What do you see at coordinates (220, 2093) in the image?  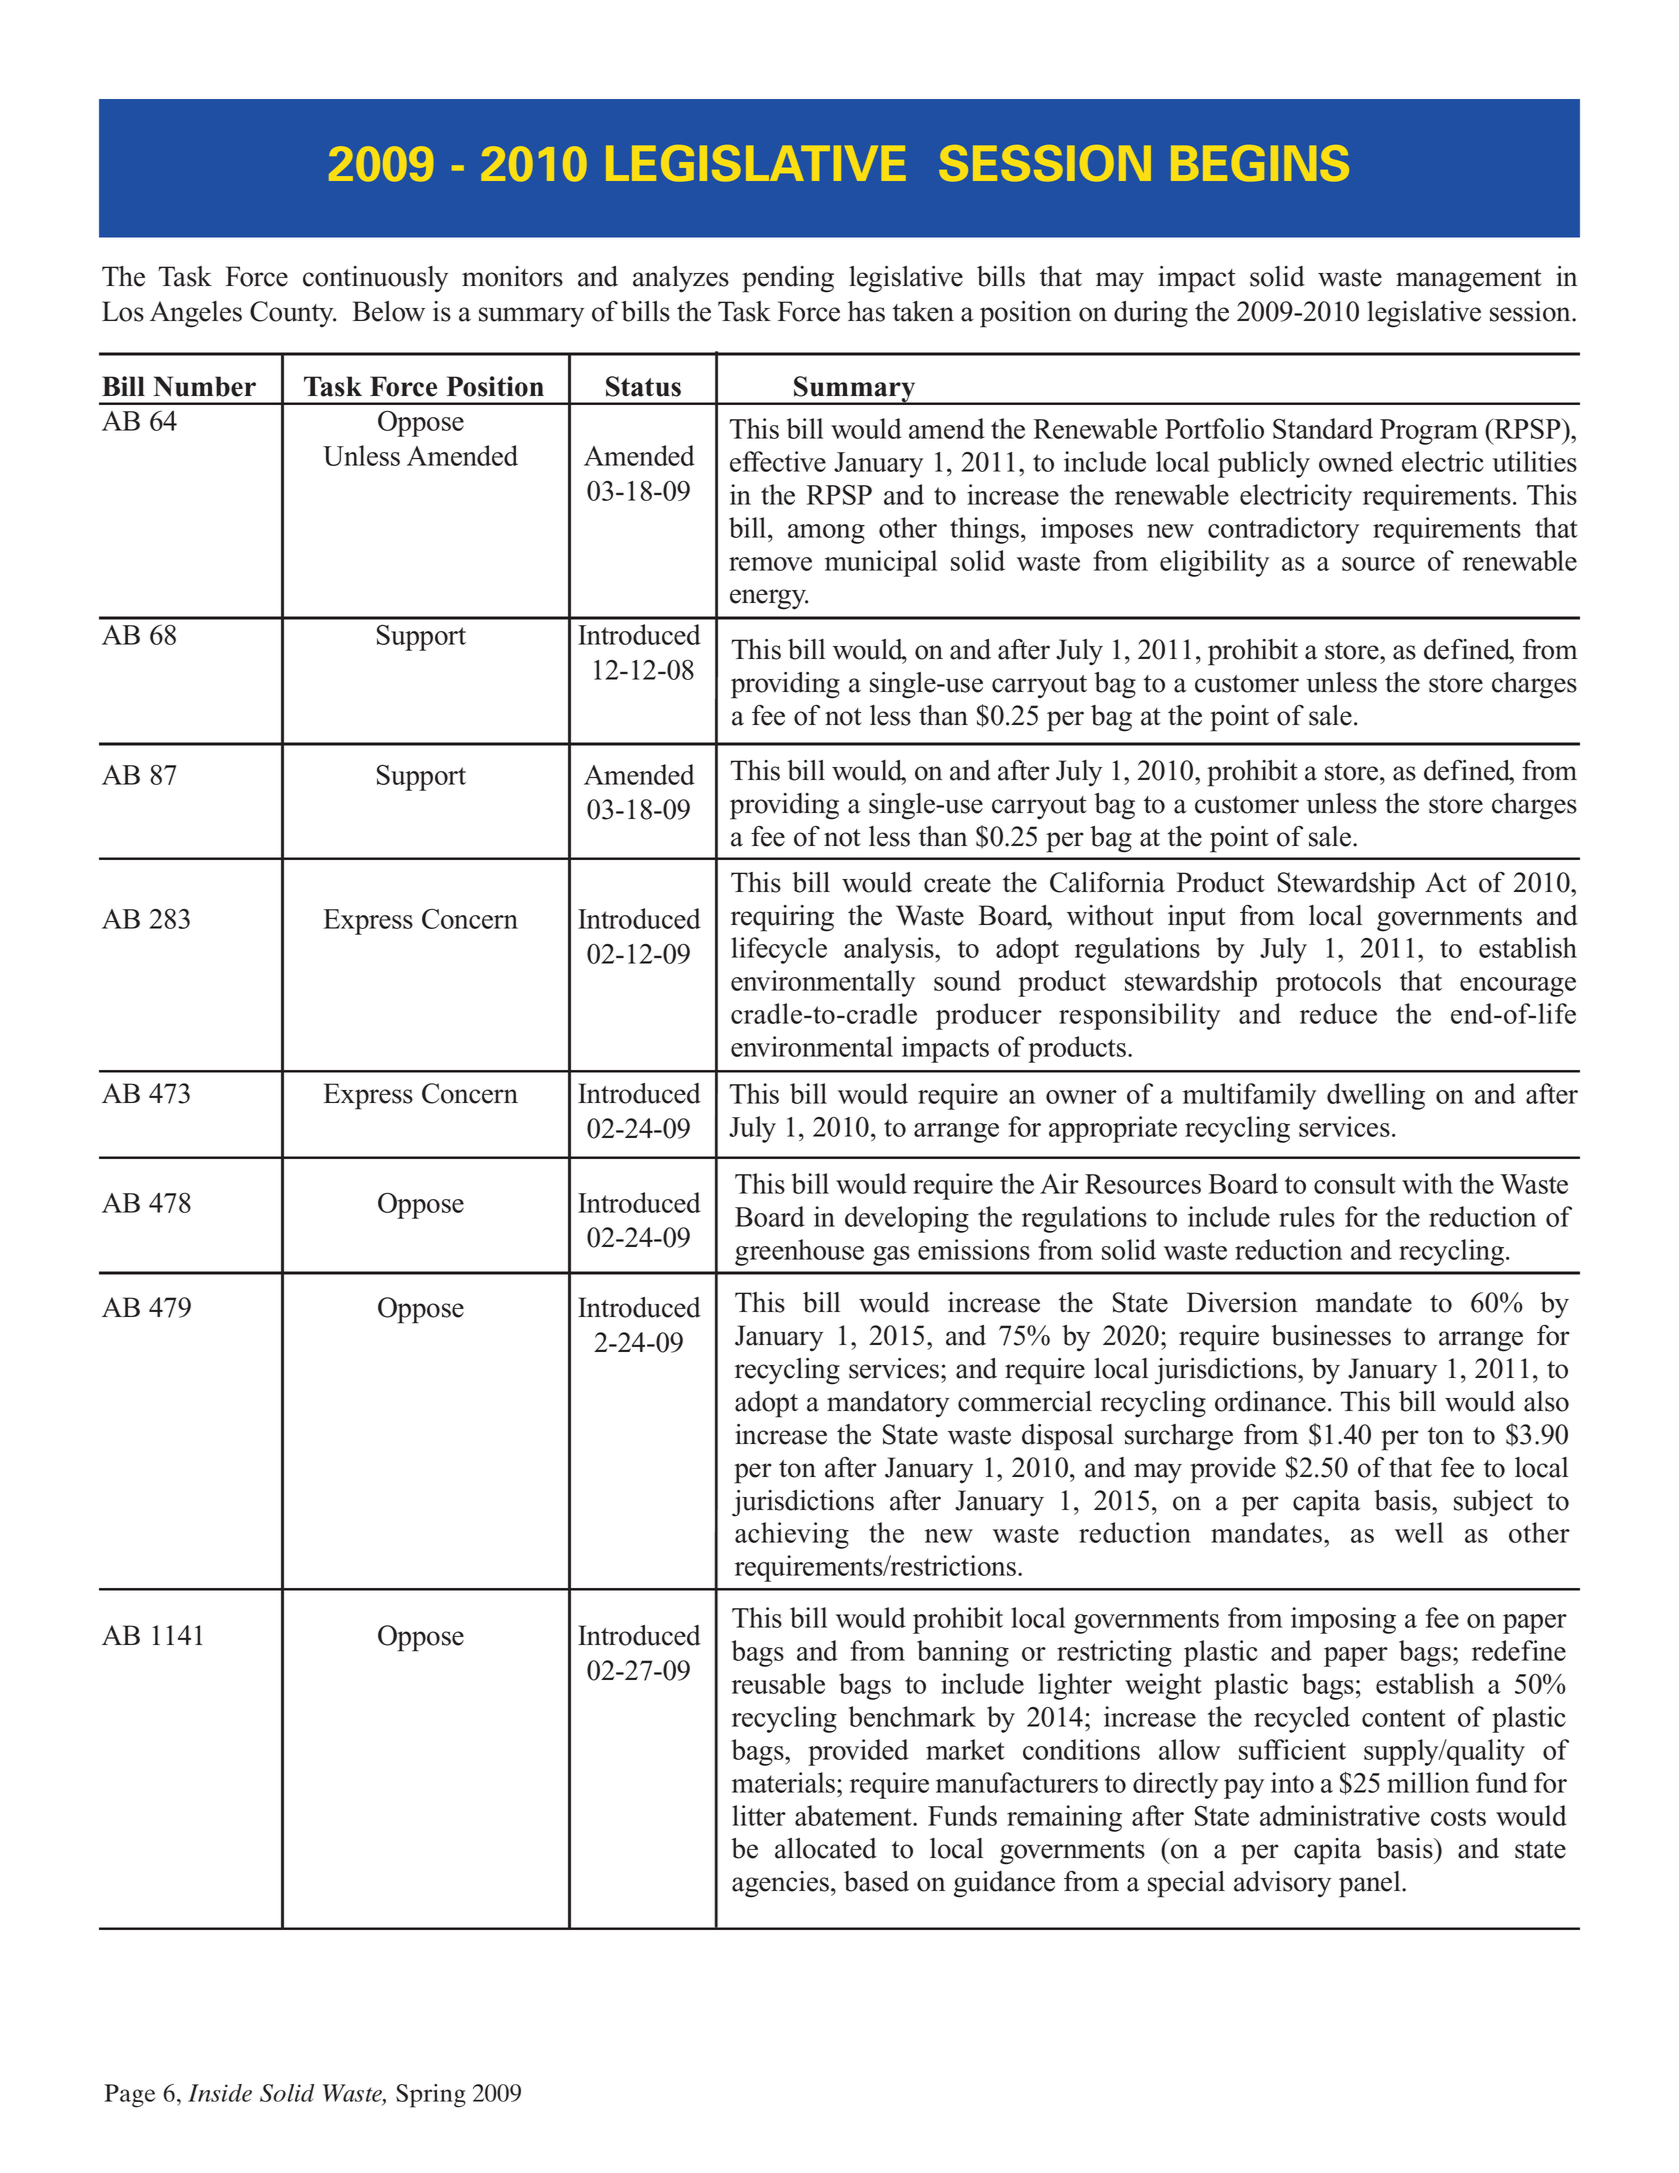 I see `Inside` at bounding box center [220, 2093].
